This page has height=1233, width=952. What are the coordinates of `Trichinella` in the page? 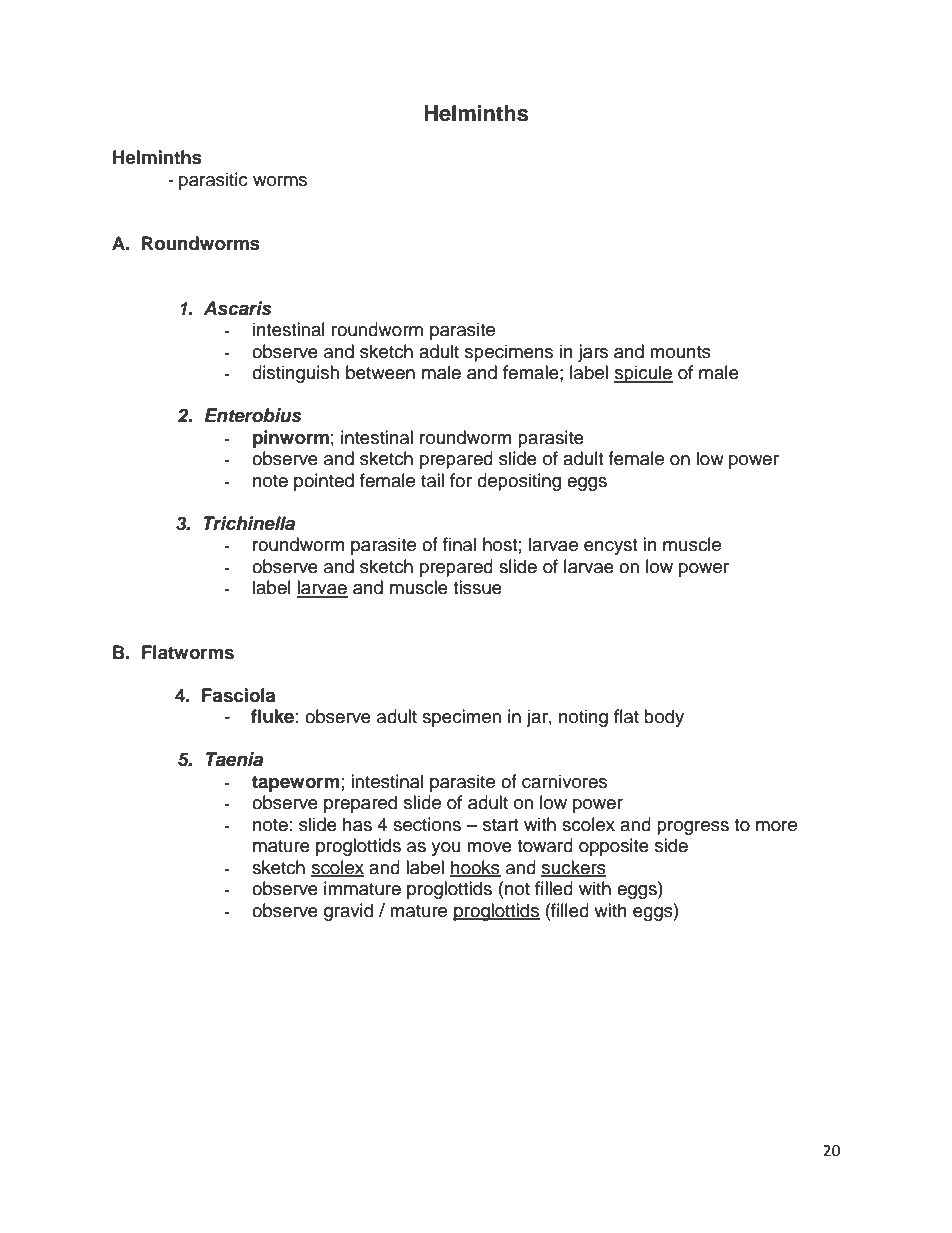 It's located at (249, 523).
